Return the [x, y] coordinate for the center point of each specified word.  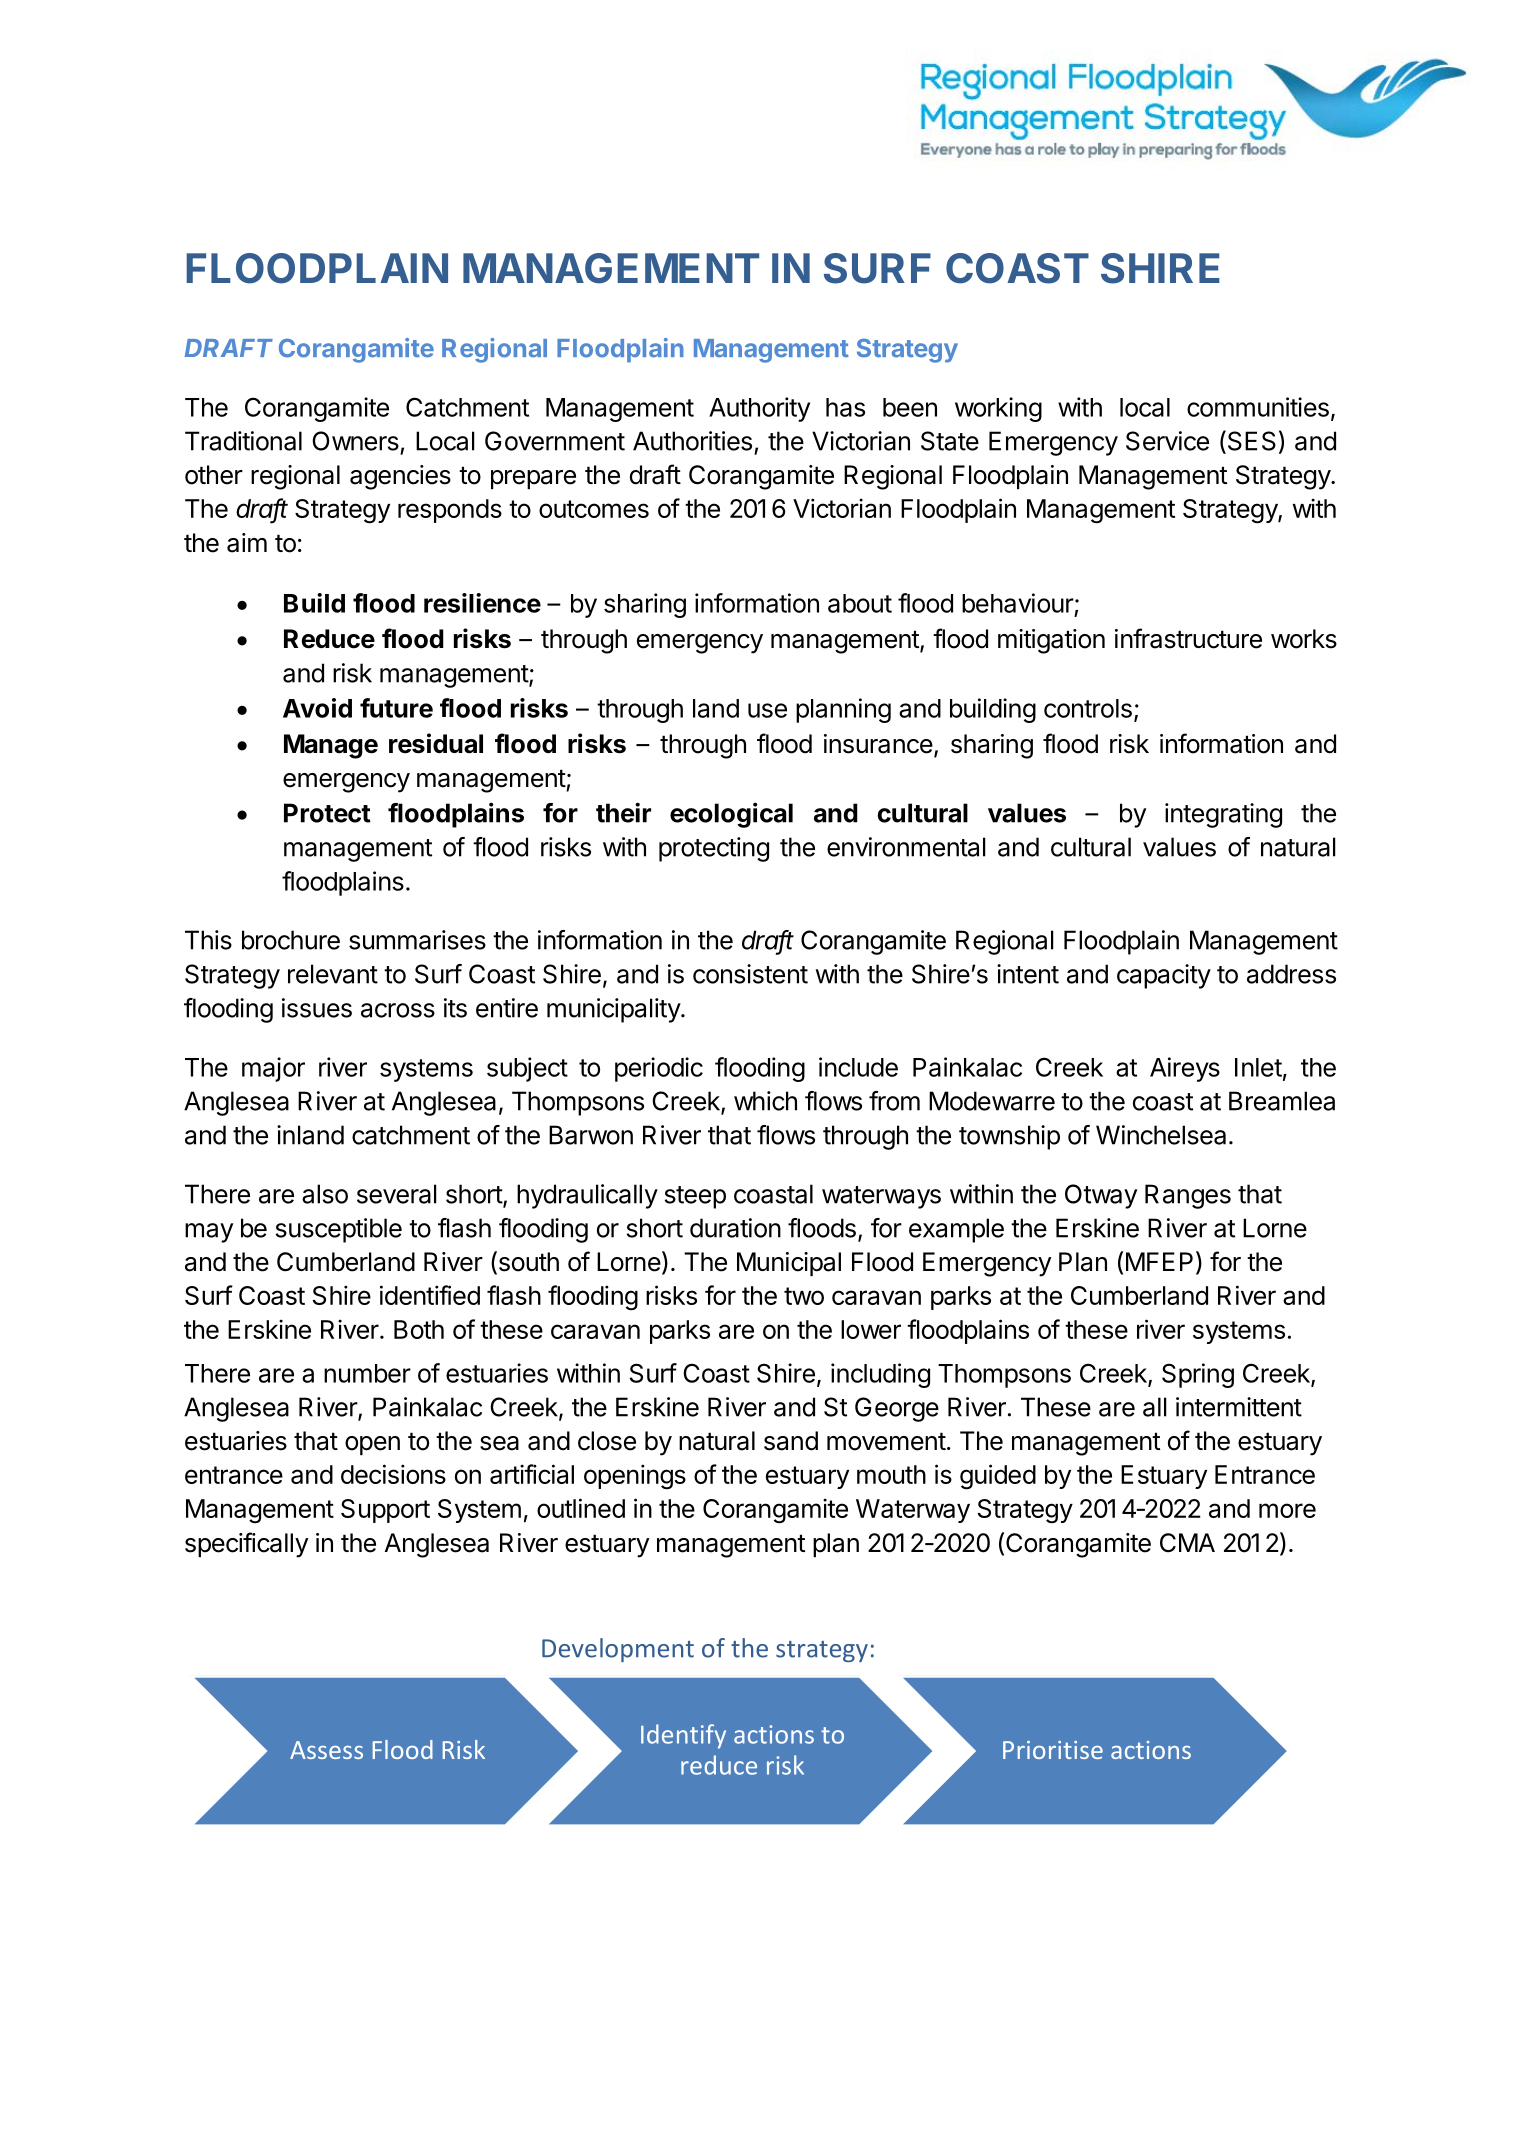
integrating [1223, 815]
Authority [759, 409]
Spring [1198, 1375]
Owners [355, 441]
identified [430, 1295]
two [804, 1296]
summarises [417, 940]
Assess [326, 1750]
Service [1167, 441]
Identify [683, 1736]
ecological [731, 815]
